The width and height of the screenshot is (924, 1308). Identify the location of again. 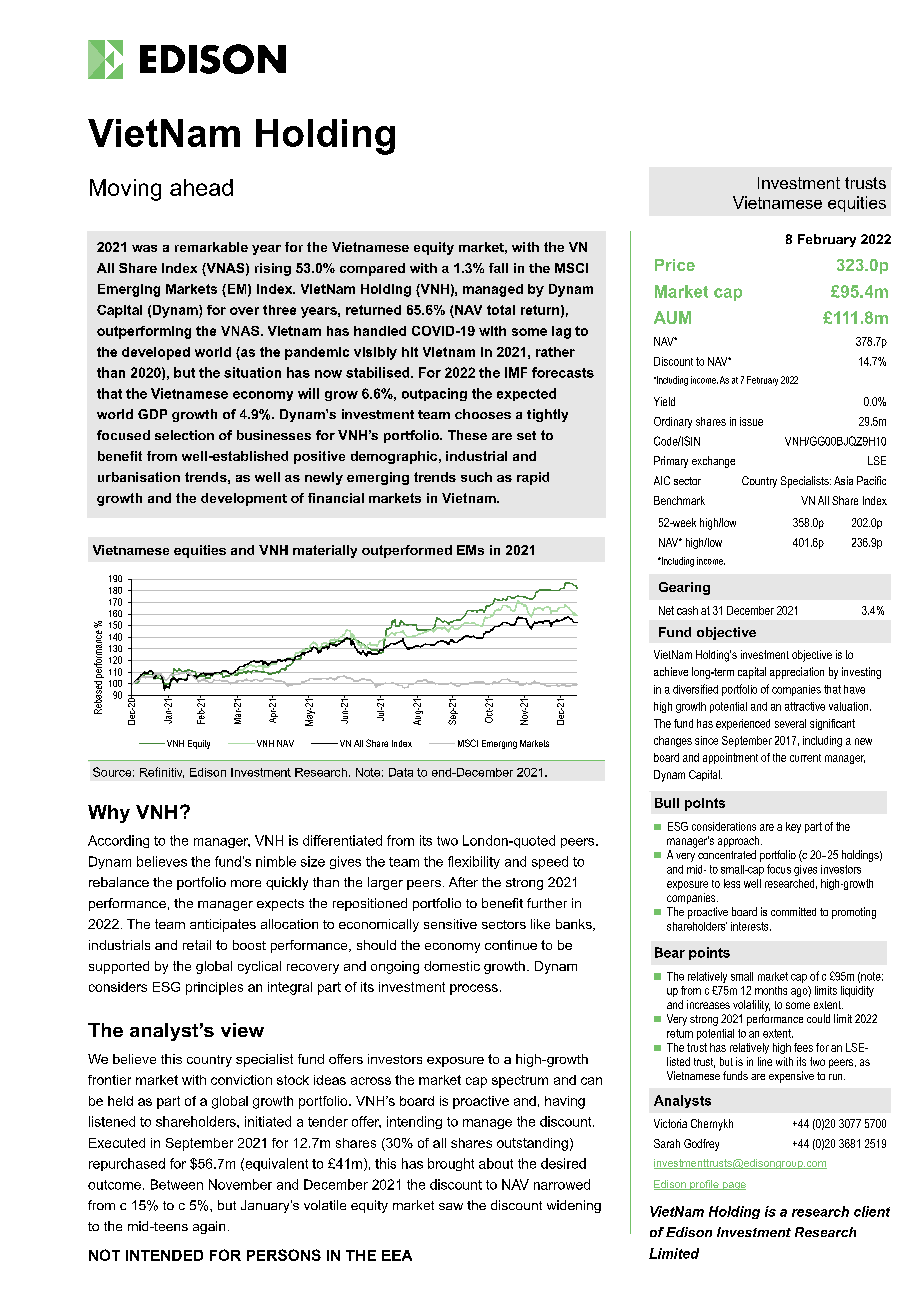
(209, 1227).
